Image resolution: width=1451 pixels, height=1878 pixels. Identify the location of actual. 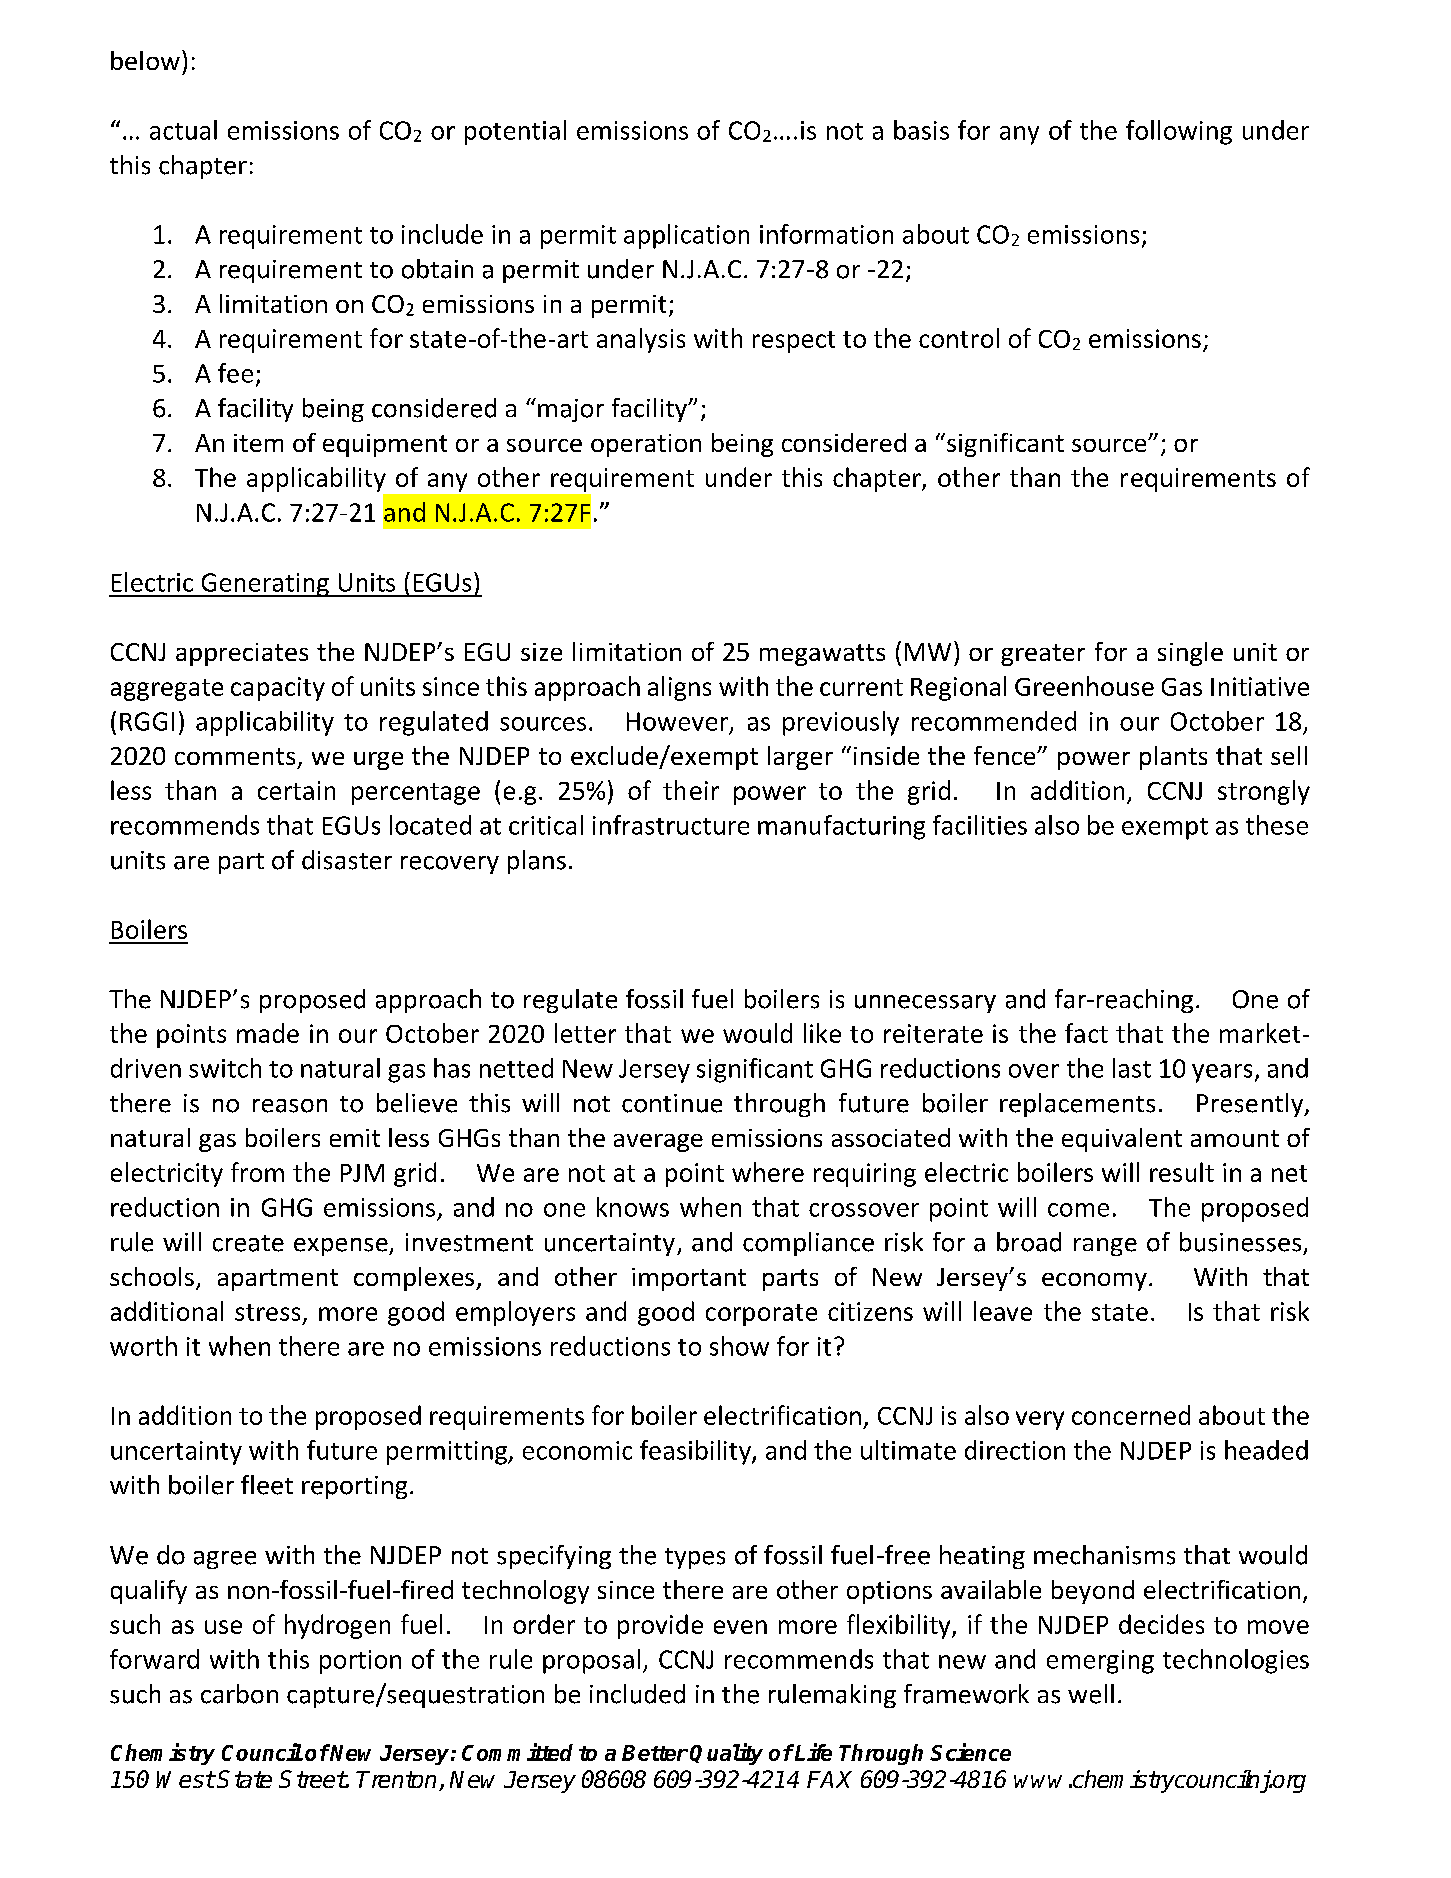
(183, 130).
